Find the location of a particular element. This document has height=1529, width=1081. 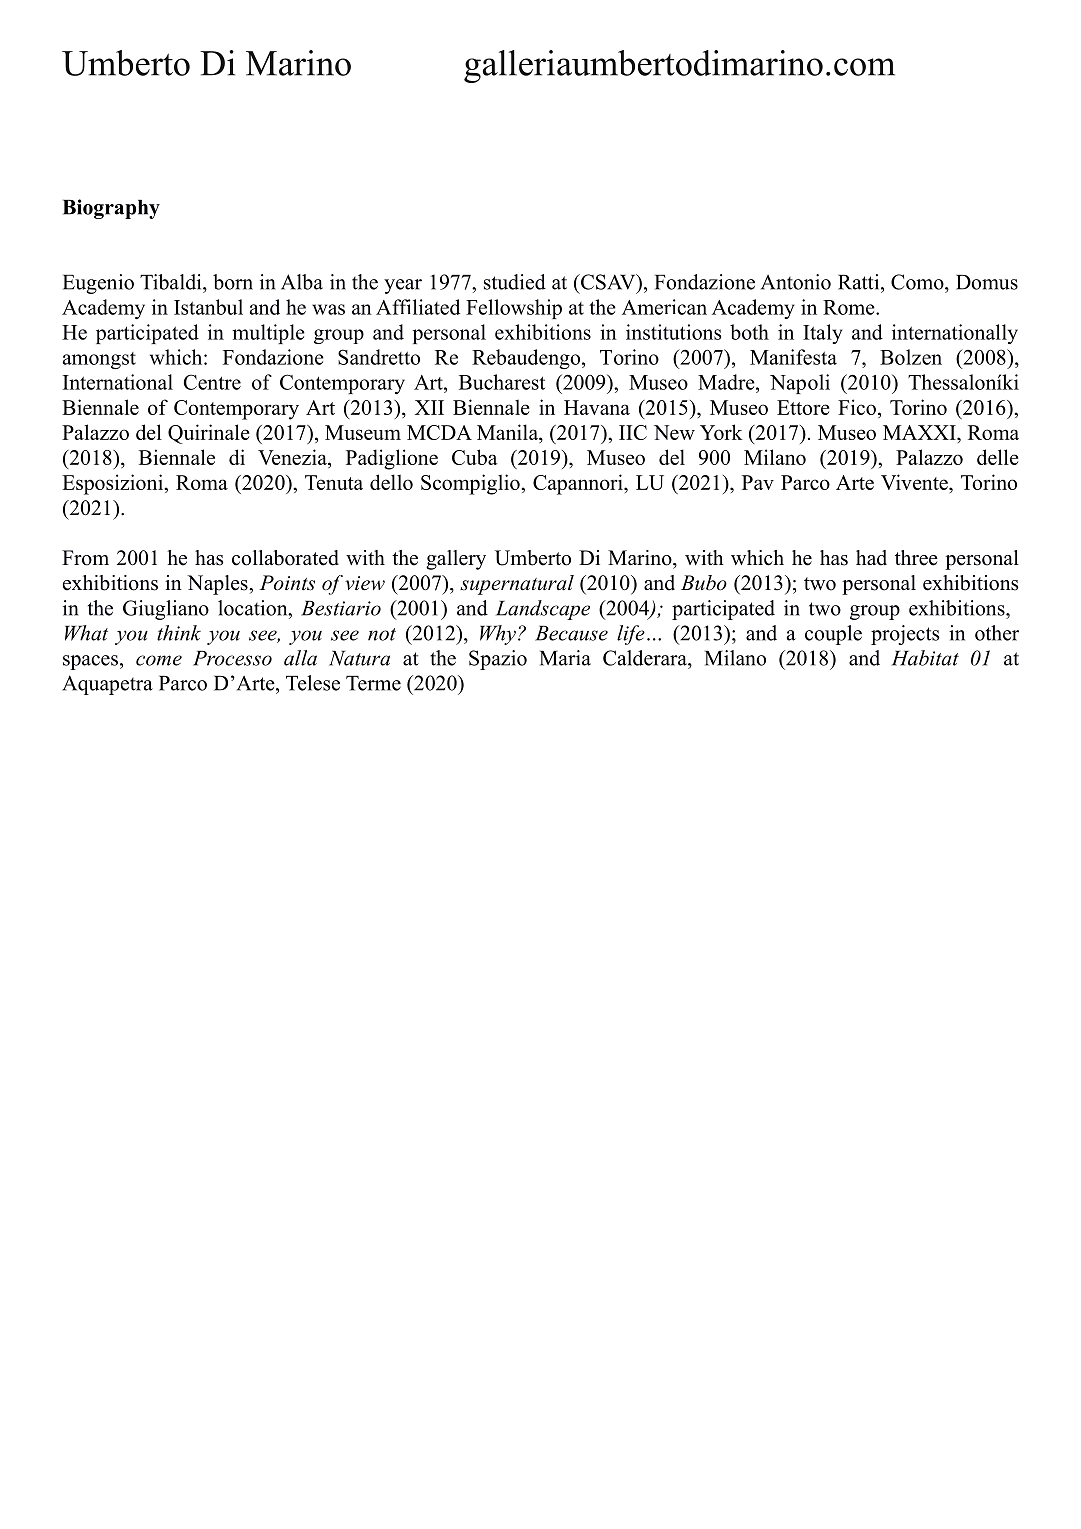

come is located at coordinates (159, 660).
